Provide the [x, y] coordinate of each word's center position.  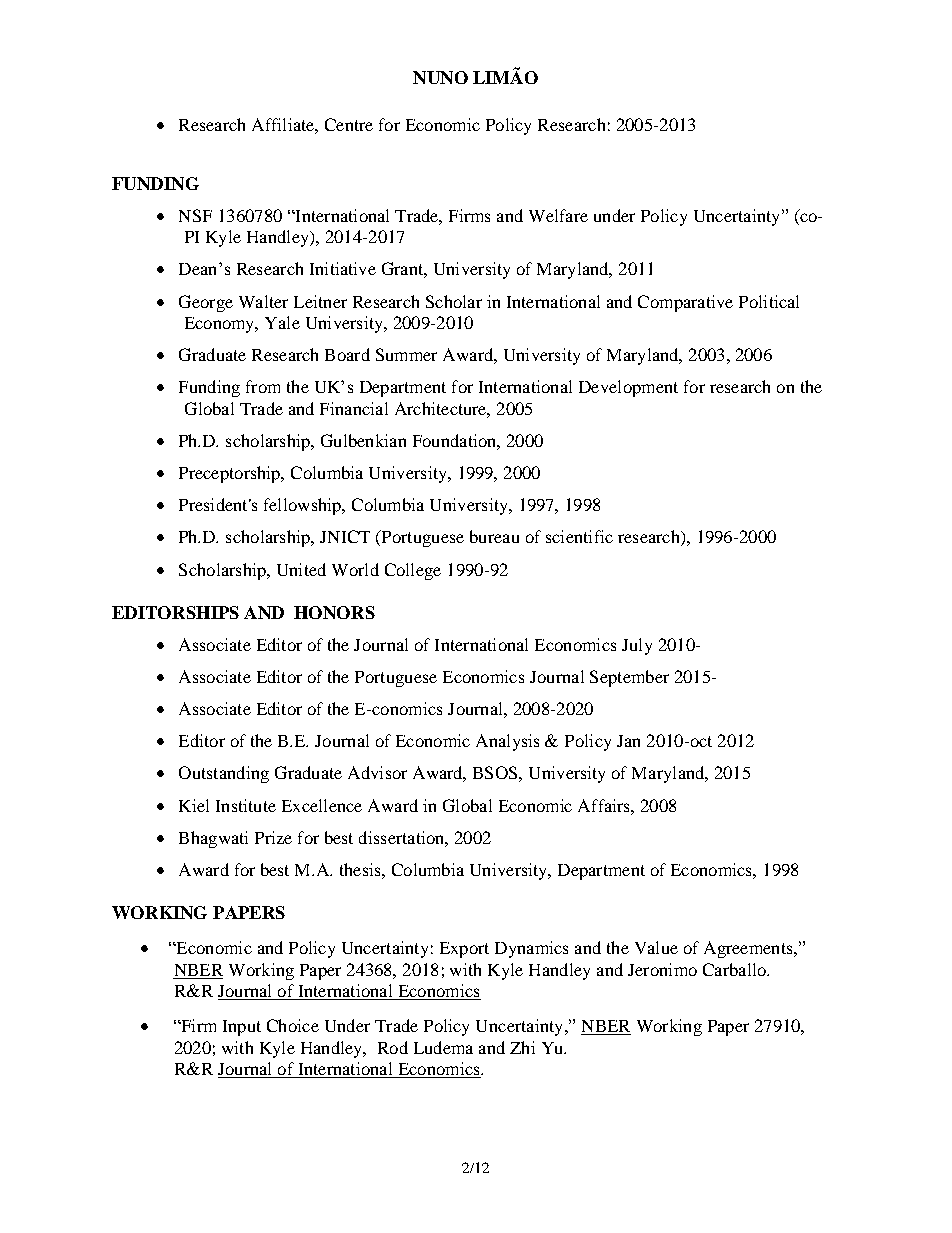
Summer [406, 354]
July [637, 646]
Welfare [558, 215]
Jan [628, 741]
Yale [282, 322]
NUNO [440, 77]
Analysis [507, 742]
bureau [494, 536]
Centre [349, 124]
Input [242, 1028]
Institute [246, 805]
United [301, 569]
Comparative [685, 303]
